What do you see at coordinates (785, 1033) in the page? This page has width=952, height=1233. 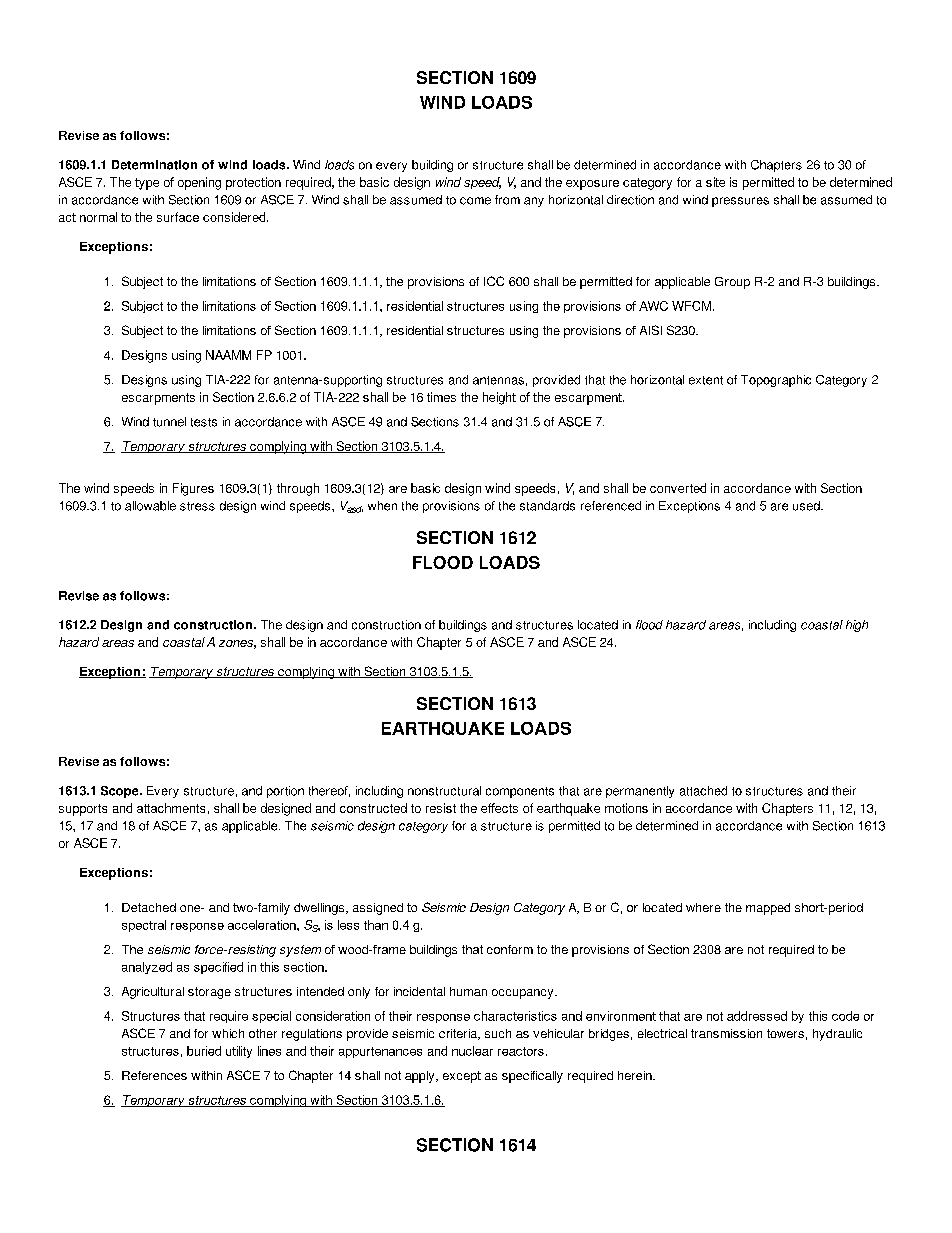 I see `towers` at bounding box center [785, 1033].
